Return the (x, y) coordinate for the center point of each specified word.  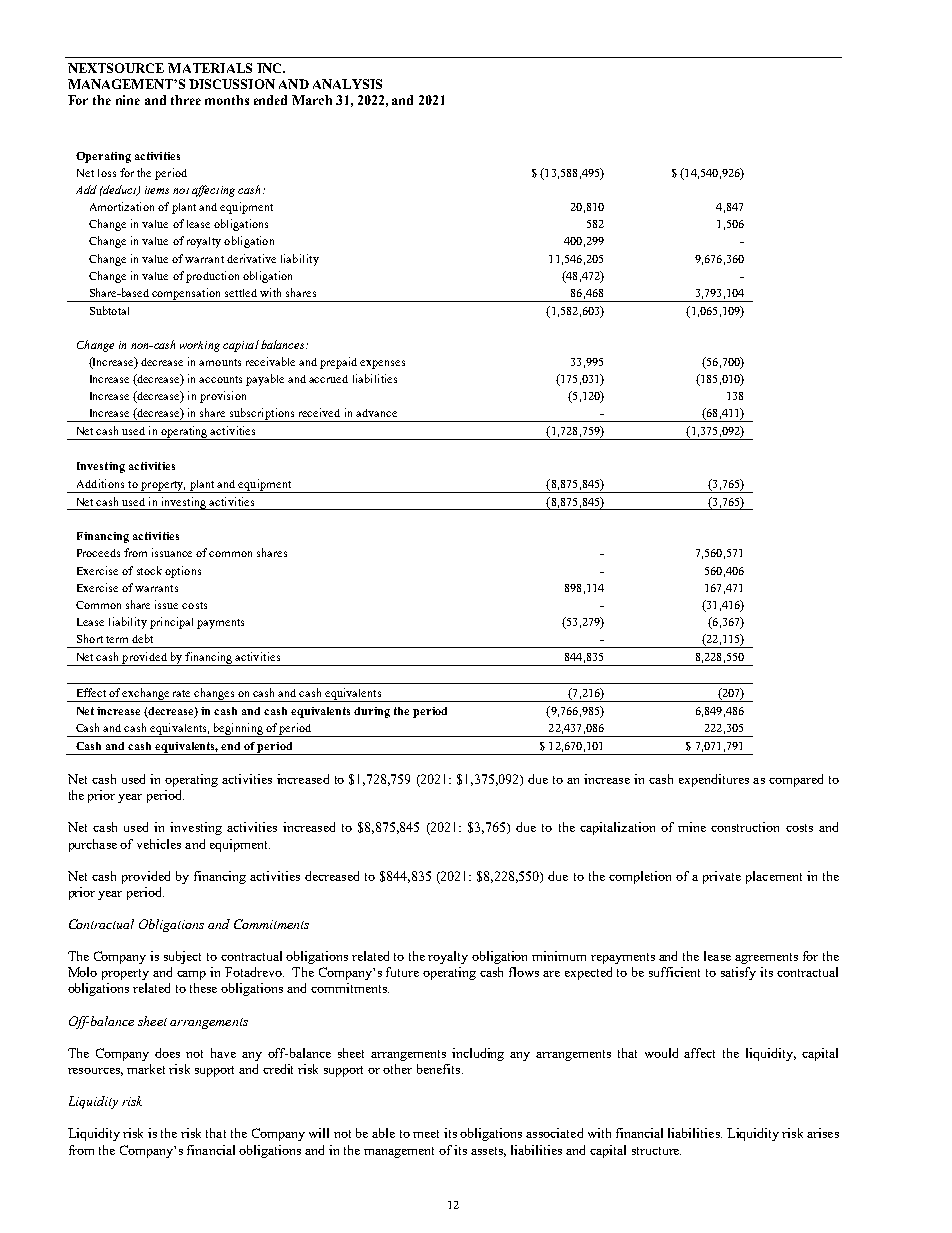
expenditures (714, 780)
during (372, 712)
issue (166, 604)
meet (426, 1134)
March (312, 100)
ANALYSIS (347, 84)
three (186, 100)
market (146, 1069)
